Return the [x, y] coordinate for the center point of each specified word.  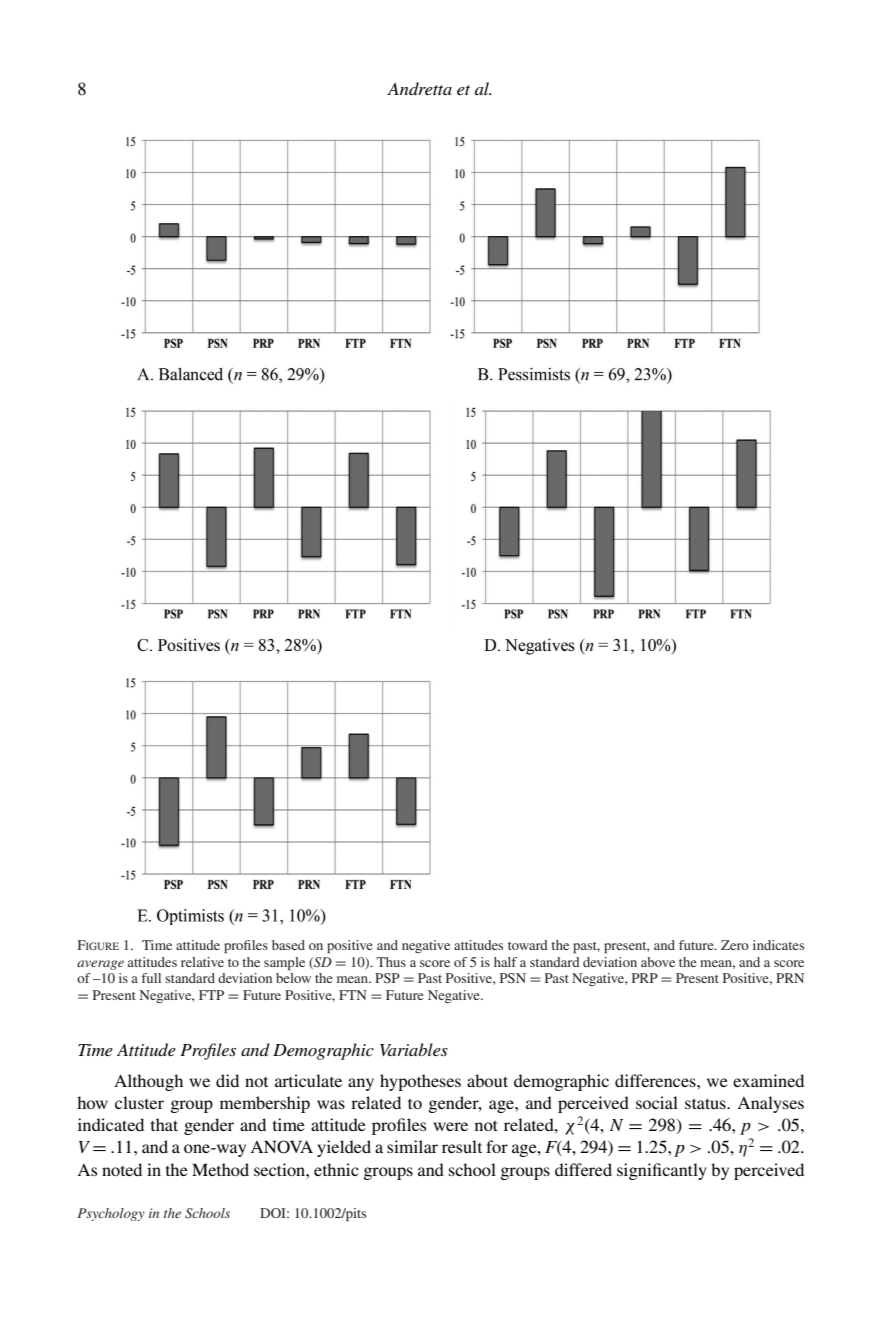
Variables [414, 1049]
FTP [211, 995]
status [706, 1103]
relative [202, 962]
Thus [391, 962]
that [164, 1124]
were [450, 1126]
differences [656, 1080]
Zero [735, 945]
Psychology [111, 1214]
